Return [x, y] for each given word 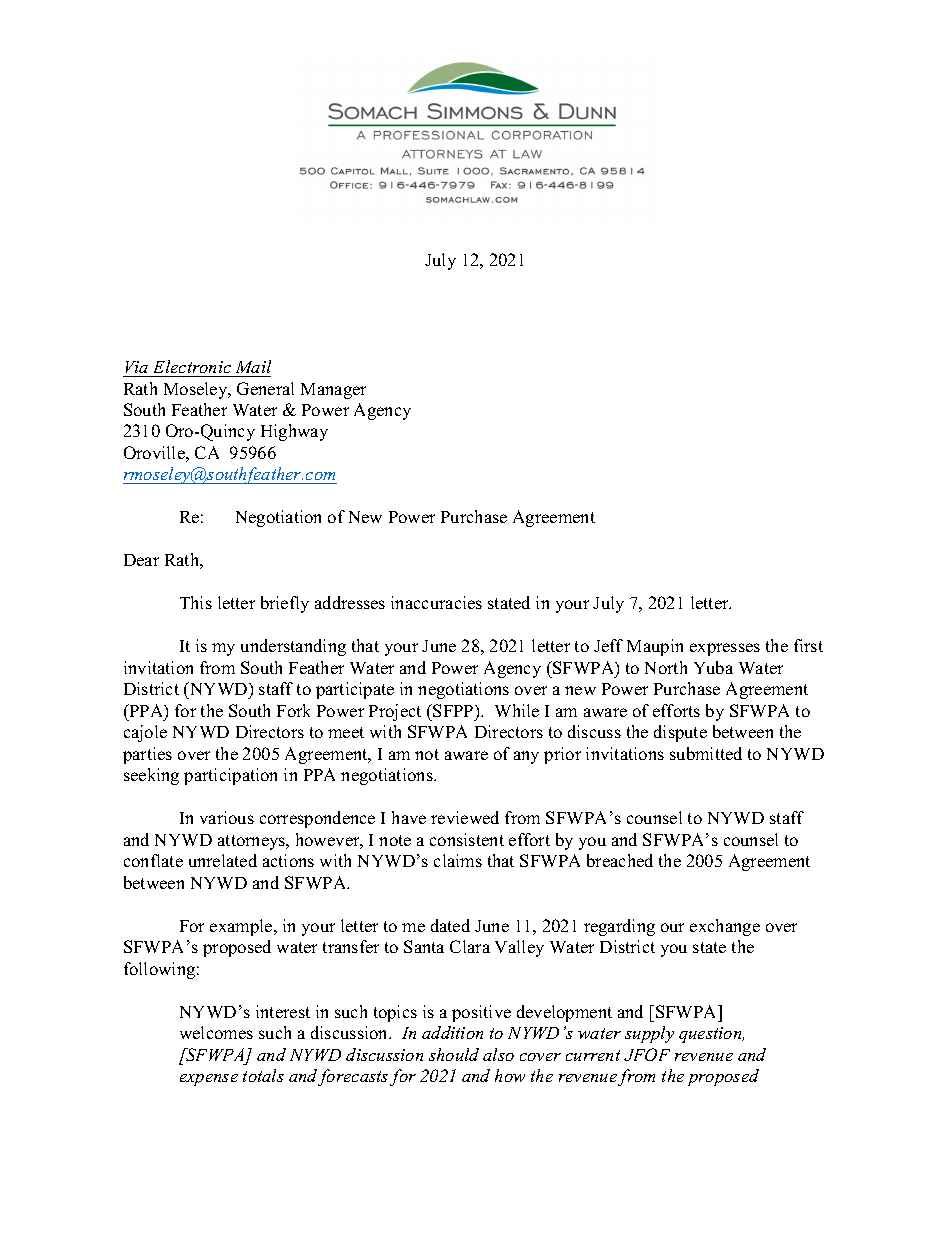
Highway [294, 432]
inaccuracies [436, 602]
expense [209, 1080]
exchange [725, 927]
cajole [145, 733]
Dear [141, 560]
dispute [680, 733]
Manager [333, 391]
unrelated [223, 860]
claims [458, 860]
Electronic [192, 366]
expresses [725, 649]
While [517, 710]
